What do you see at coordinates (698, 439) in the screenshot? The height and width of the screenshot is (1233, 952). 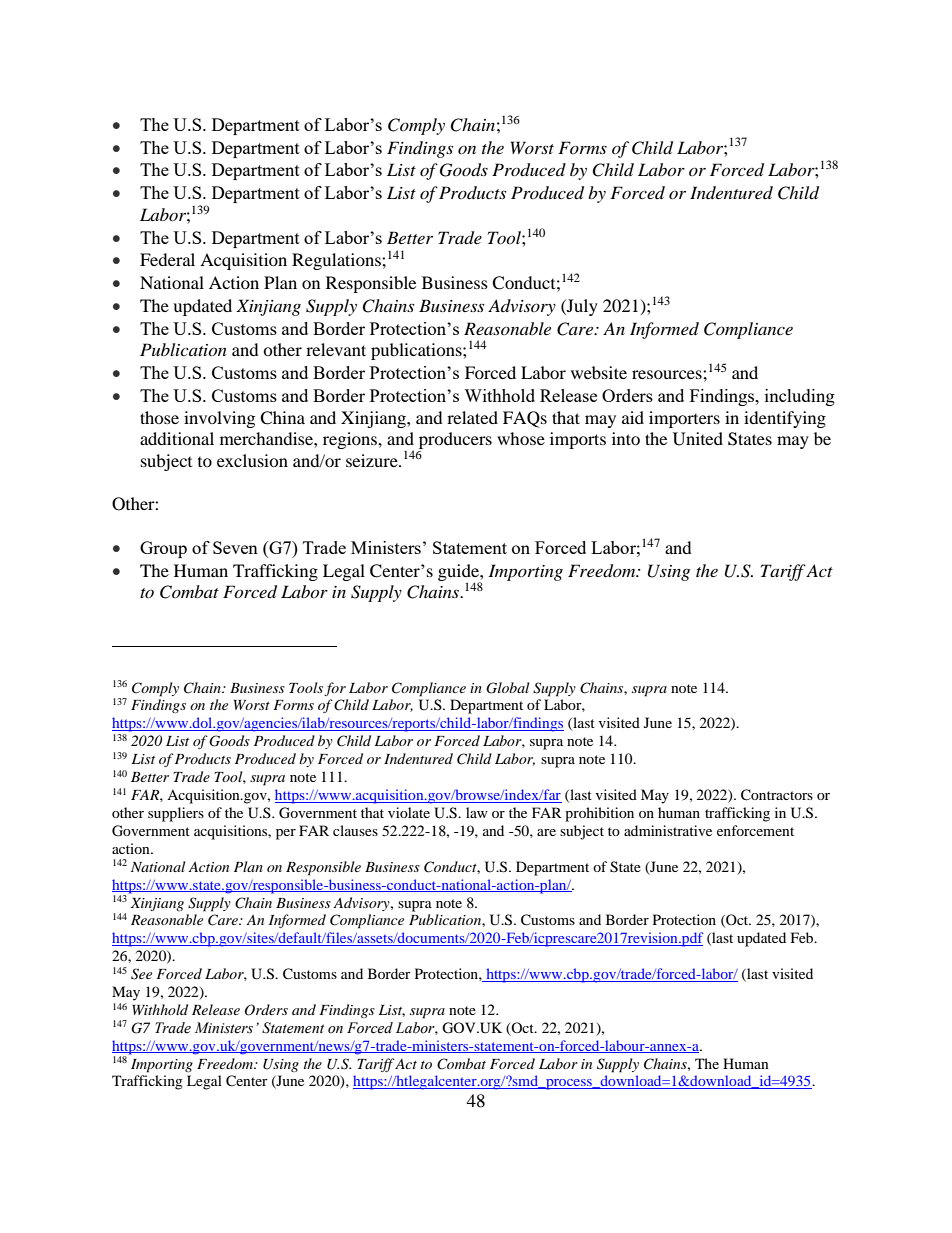 I see `United` at bounding box center [698, 439].
